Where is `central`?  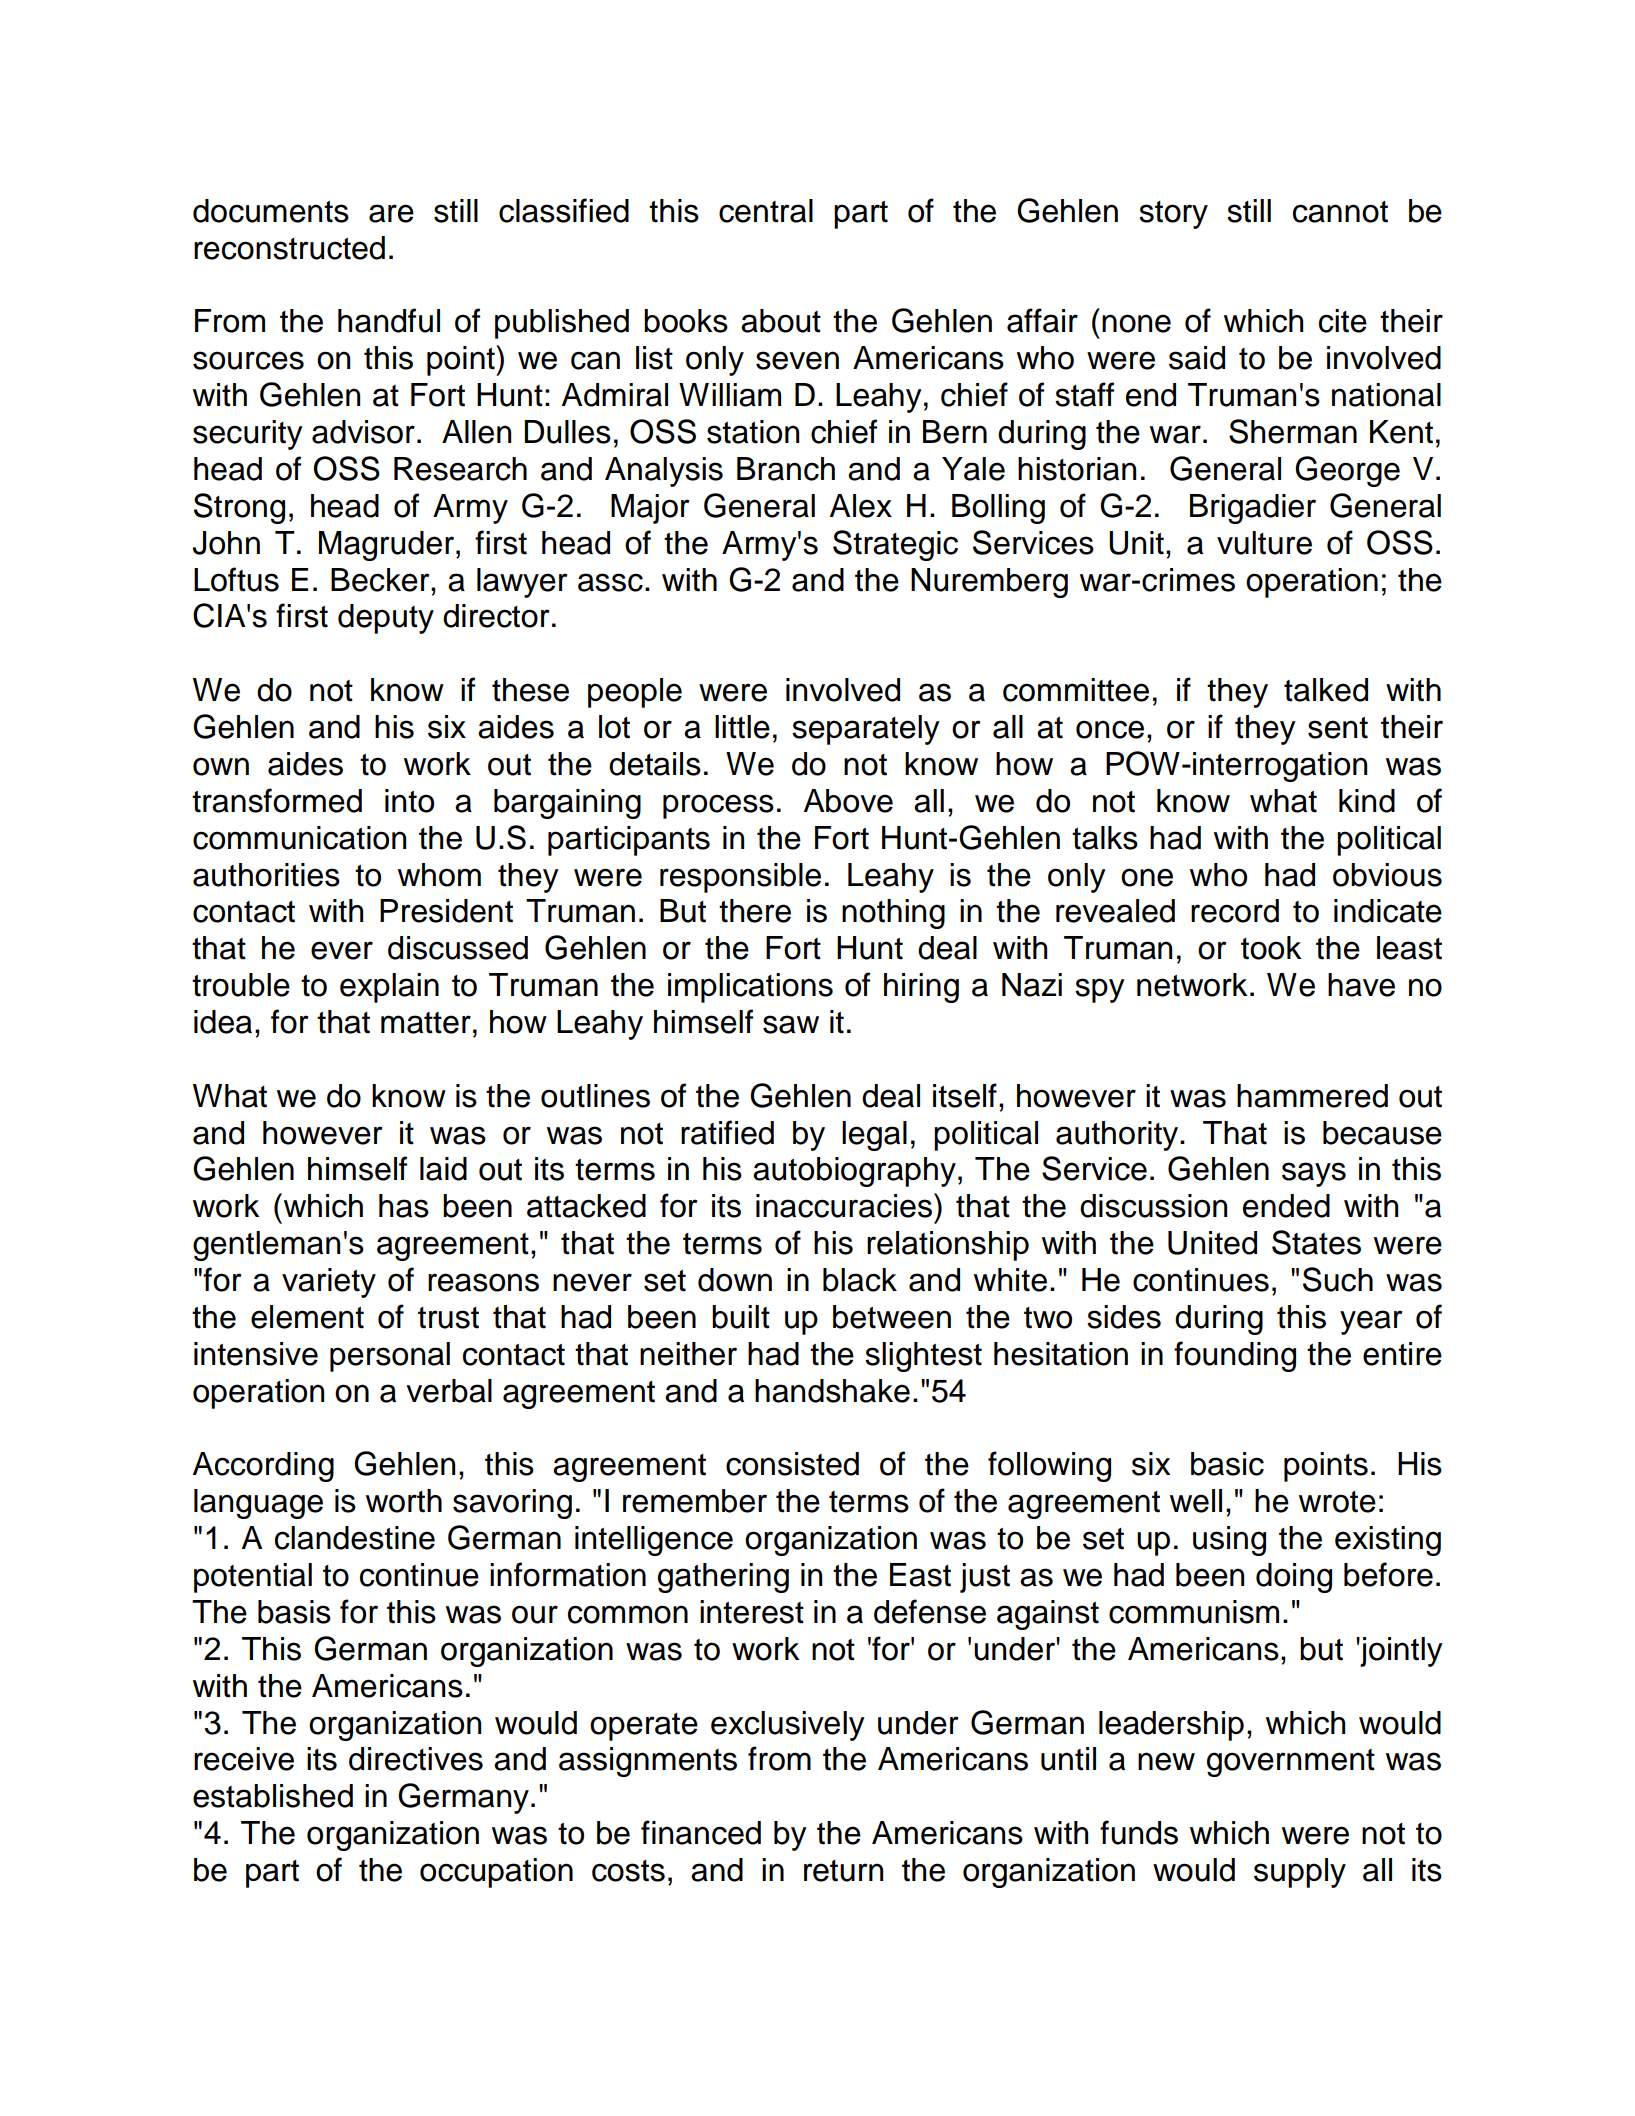 central is located at coordinates (766, 211).
